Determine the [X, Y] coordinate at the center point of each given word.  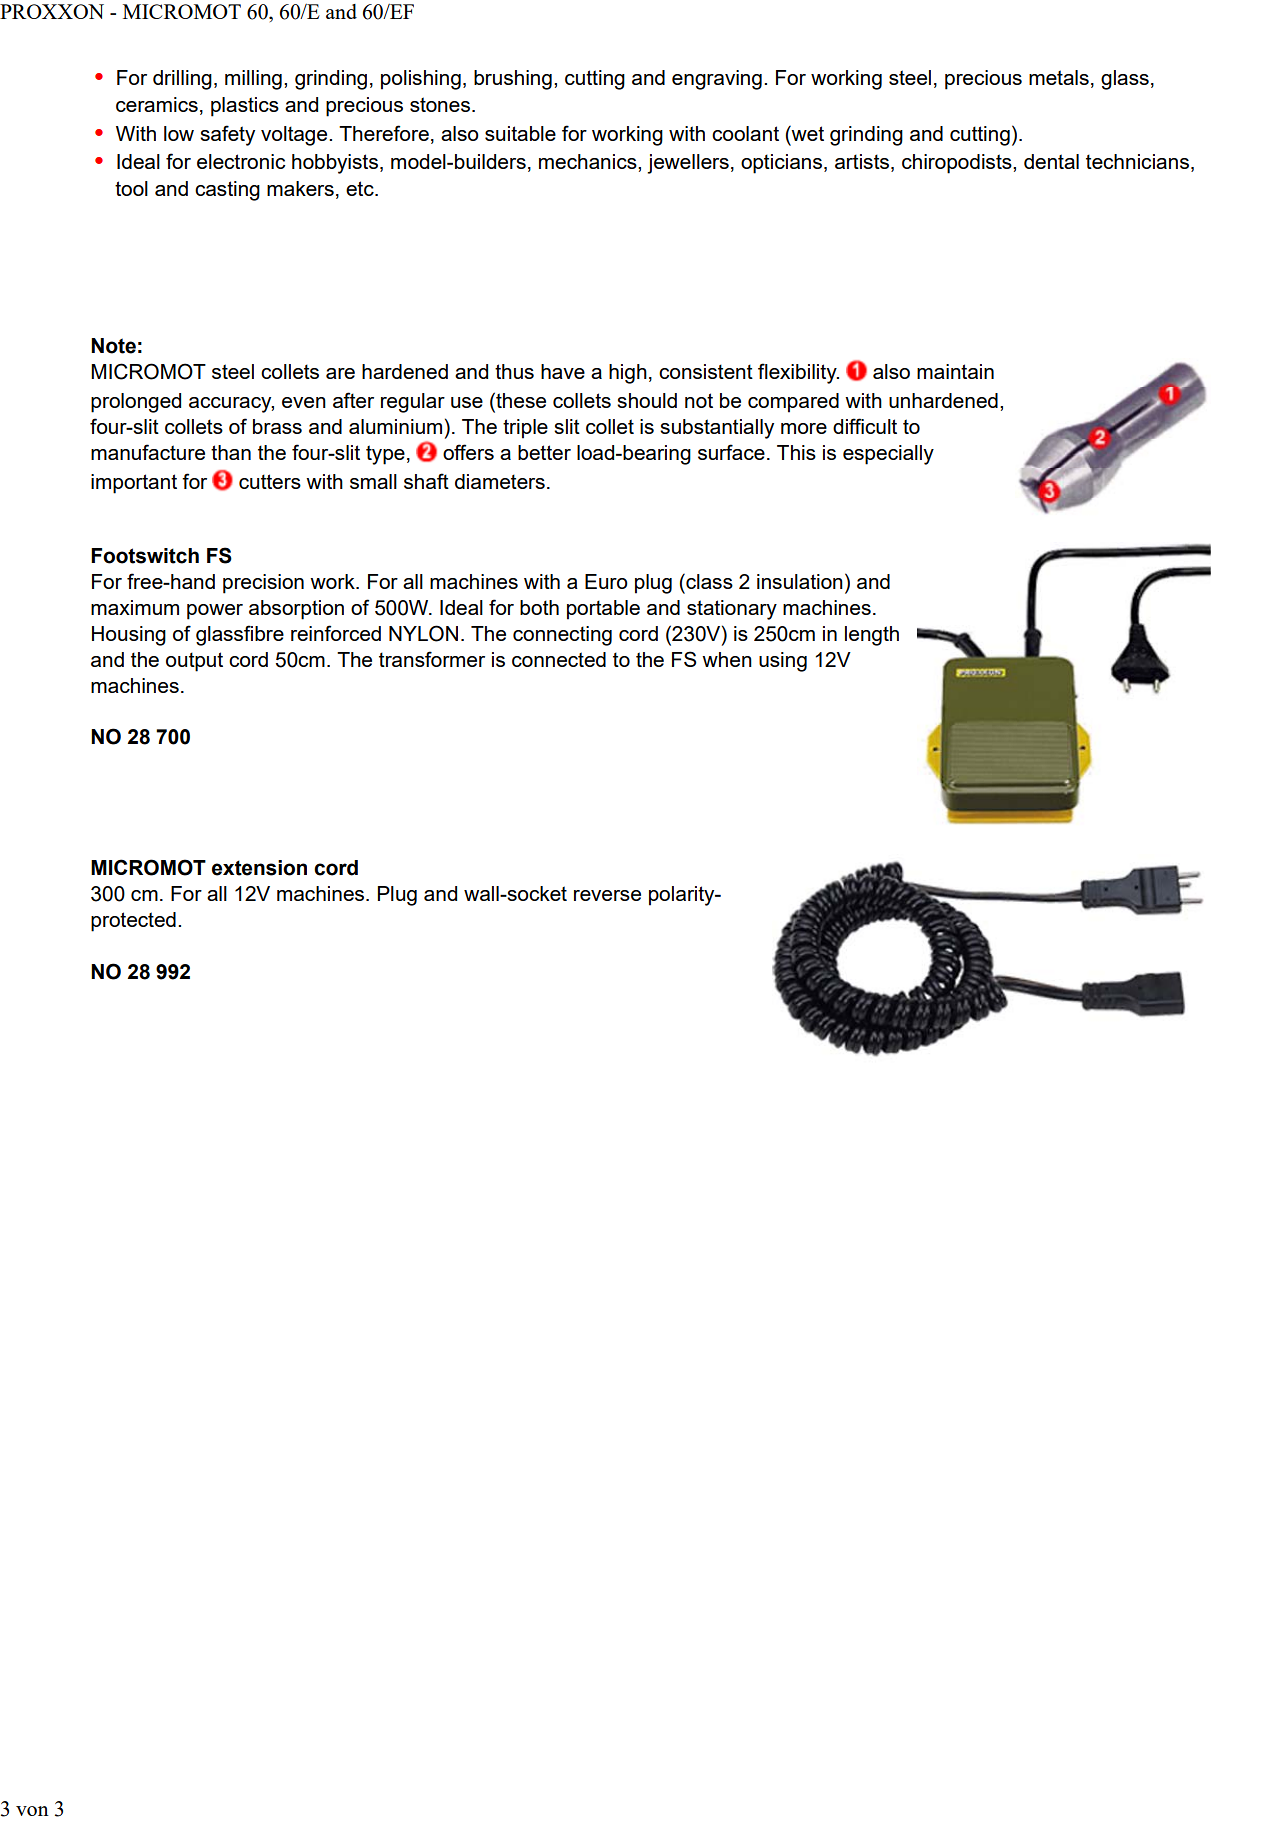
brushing [513, 80]
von [32, 1811]
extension [259, 868]
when [727, 659]
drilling [182, 80]
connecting [562, 636]
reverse [607, 895]
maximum [135, 607]
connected [559, 659]
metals [1059, 77]
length [872, 636]
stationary [732, 610]
